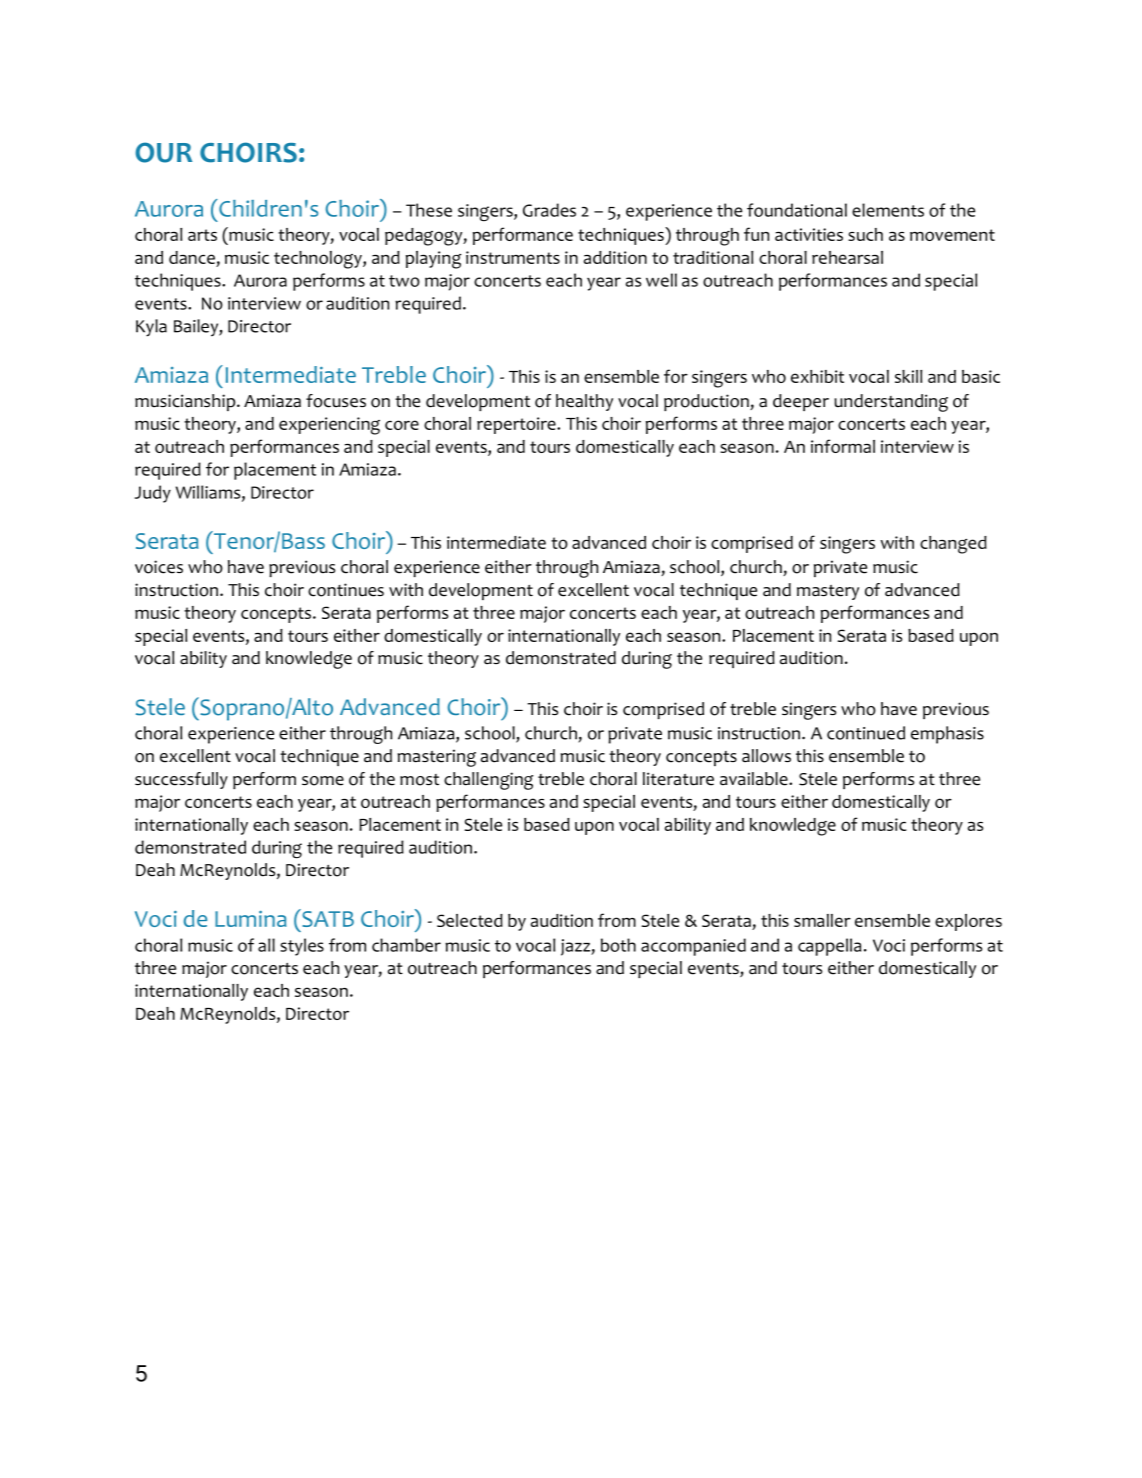 The image size is (1142, 1478). Describe the element at coordinates (250, 919) in the page. I see `Lumina` at that location.
